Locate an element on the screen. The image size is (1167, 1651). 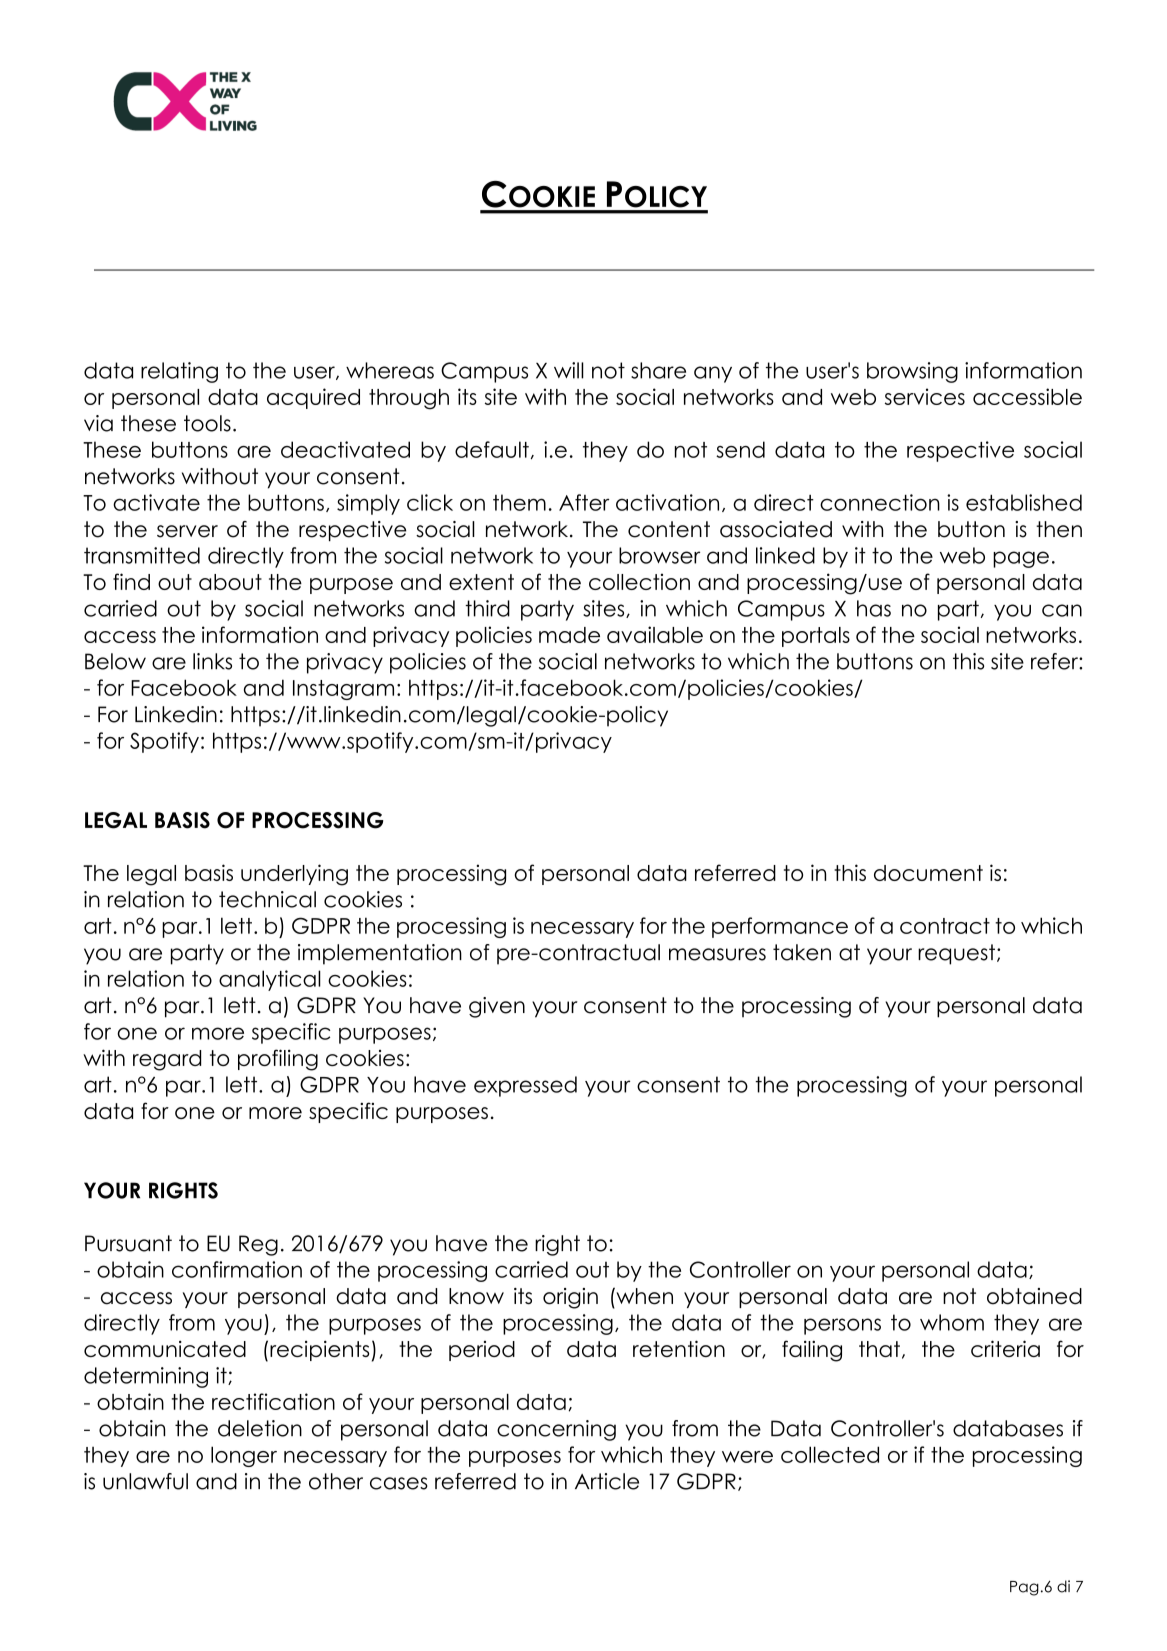
will is located at coordinates (569, 370).
